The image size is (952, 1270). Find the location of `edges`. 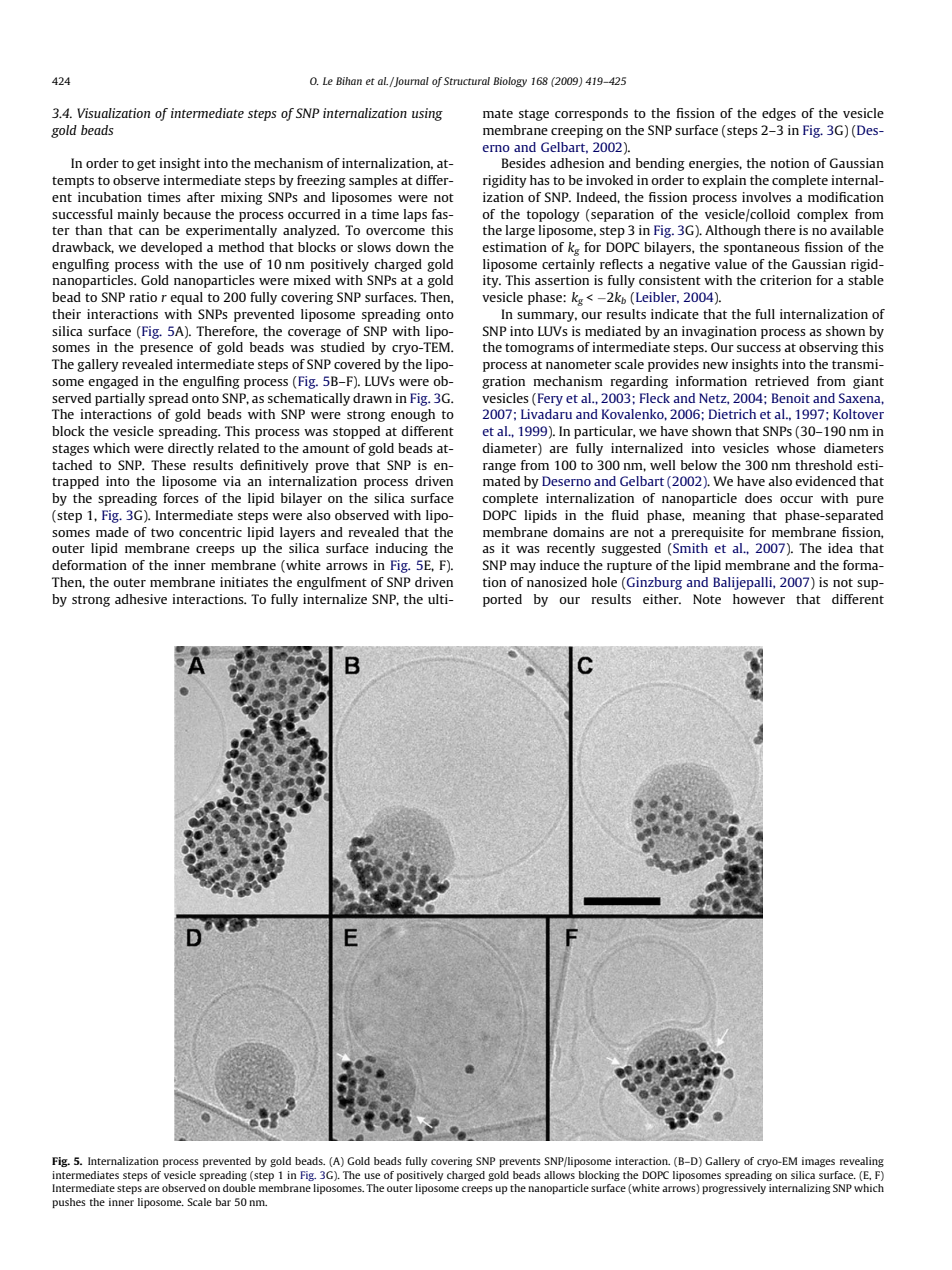

edges is located at coordinates (779, 114).
